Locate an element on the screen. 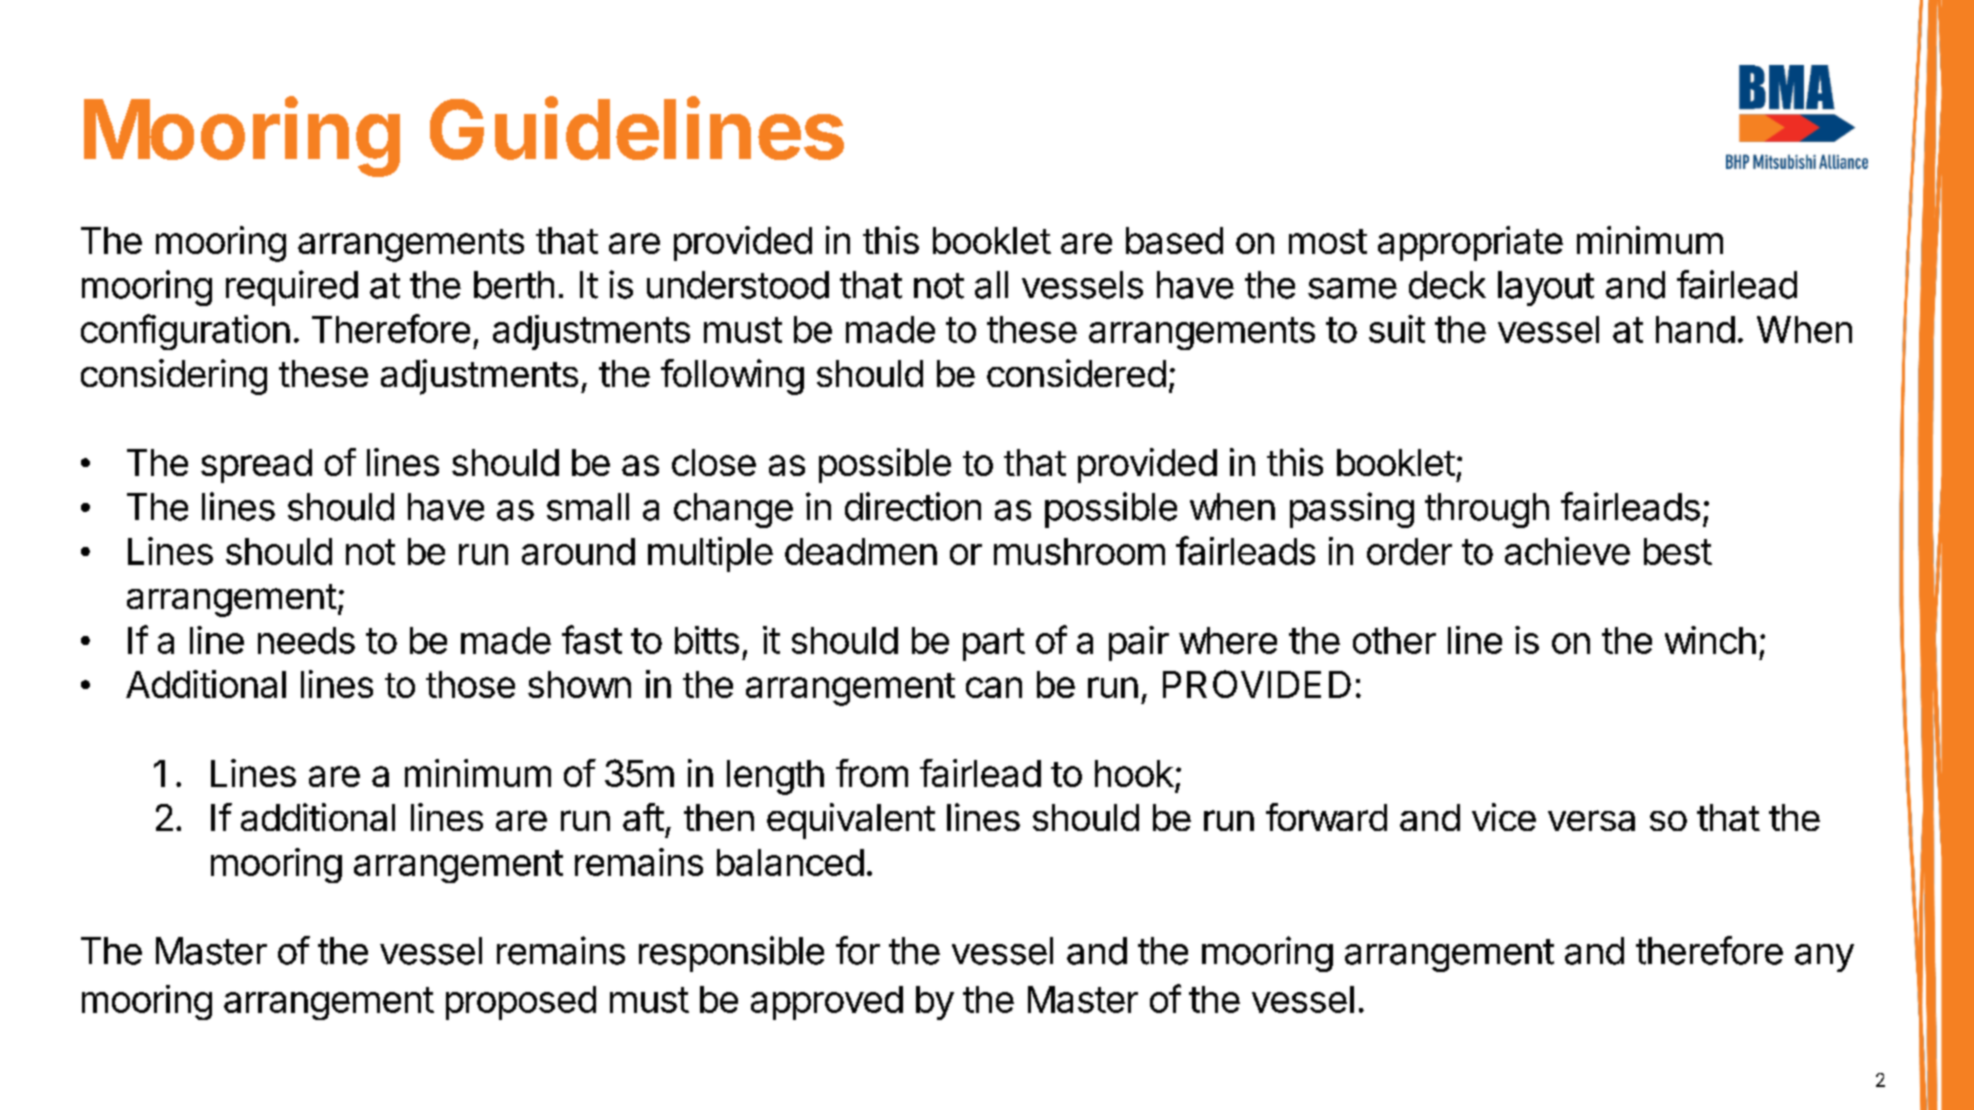 This screenshot has width=1974, height=1110. spread is located at coordinates (256, 466).
